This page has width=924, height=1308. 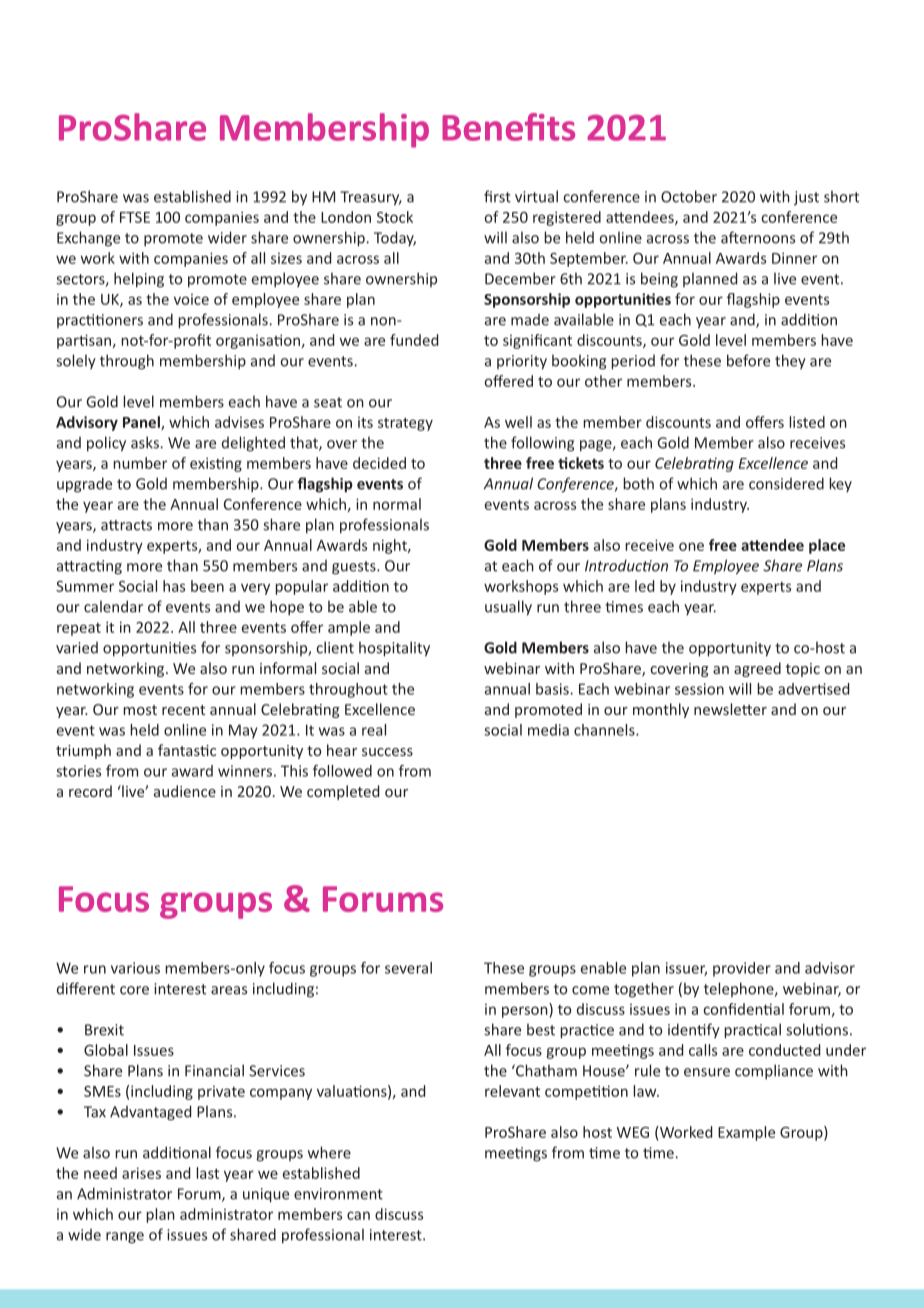 I want to click on arises, so click(x=141, y=1173).
